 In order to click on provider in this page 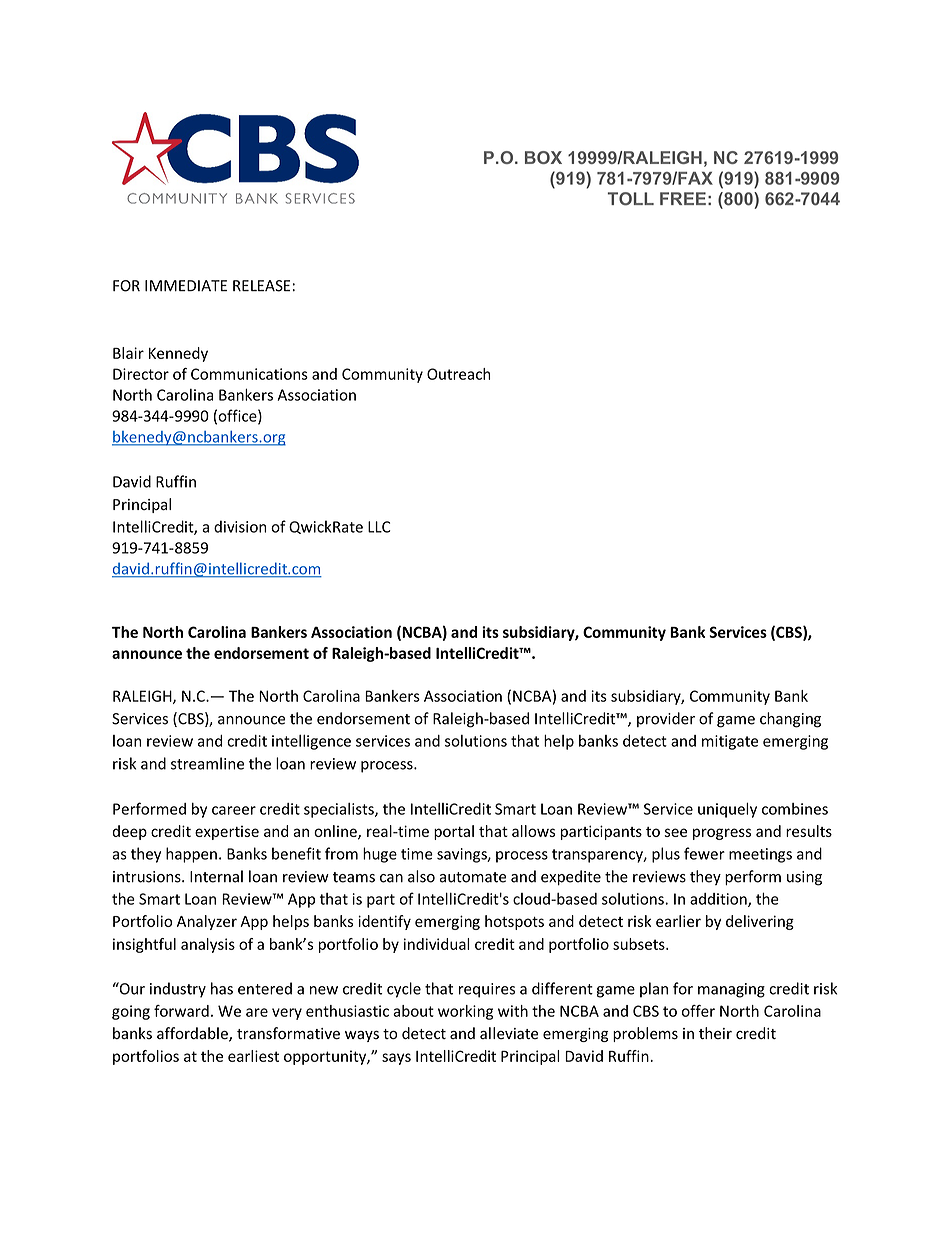, I will do `click(666, 719)`.
